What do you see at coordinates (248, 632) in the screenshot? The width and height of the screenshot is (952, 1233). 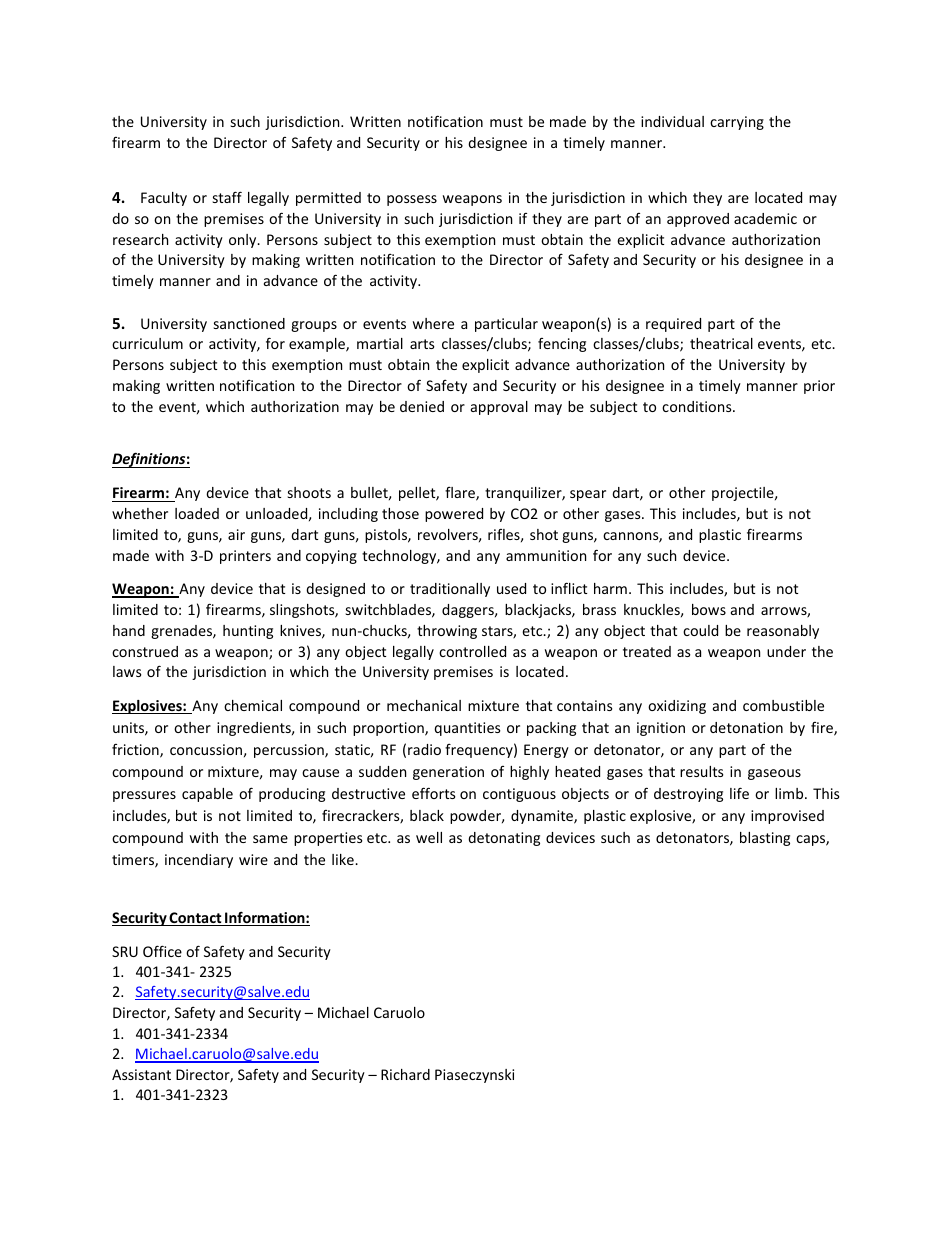 I see `hunting` at bounding box center [248, 632].
